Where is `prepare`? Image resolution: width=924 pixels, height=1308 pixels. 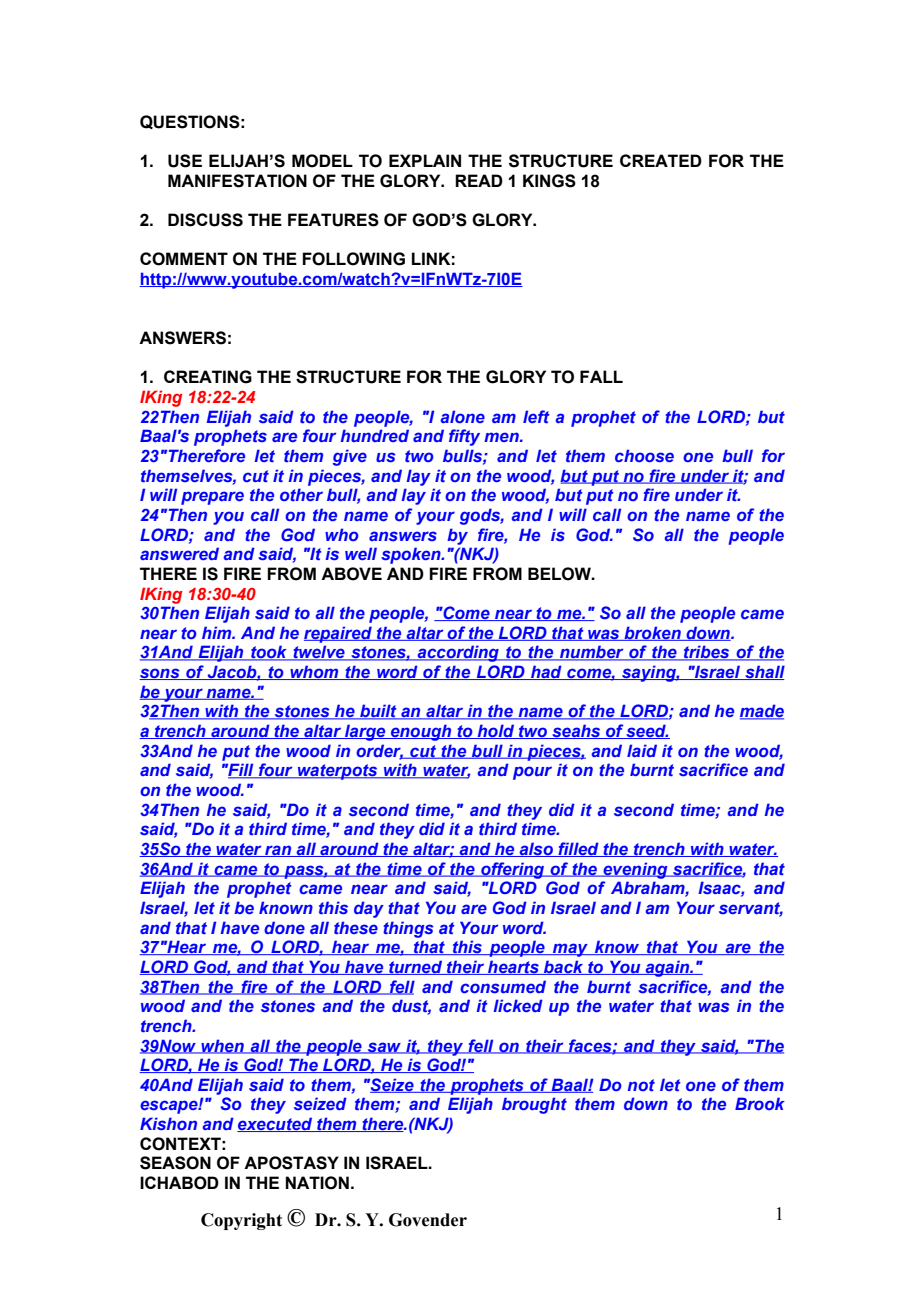
prepare is located at coordinates (212, 498).
